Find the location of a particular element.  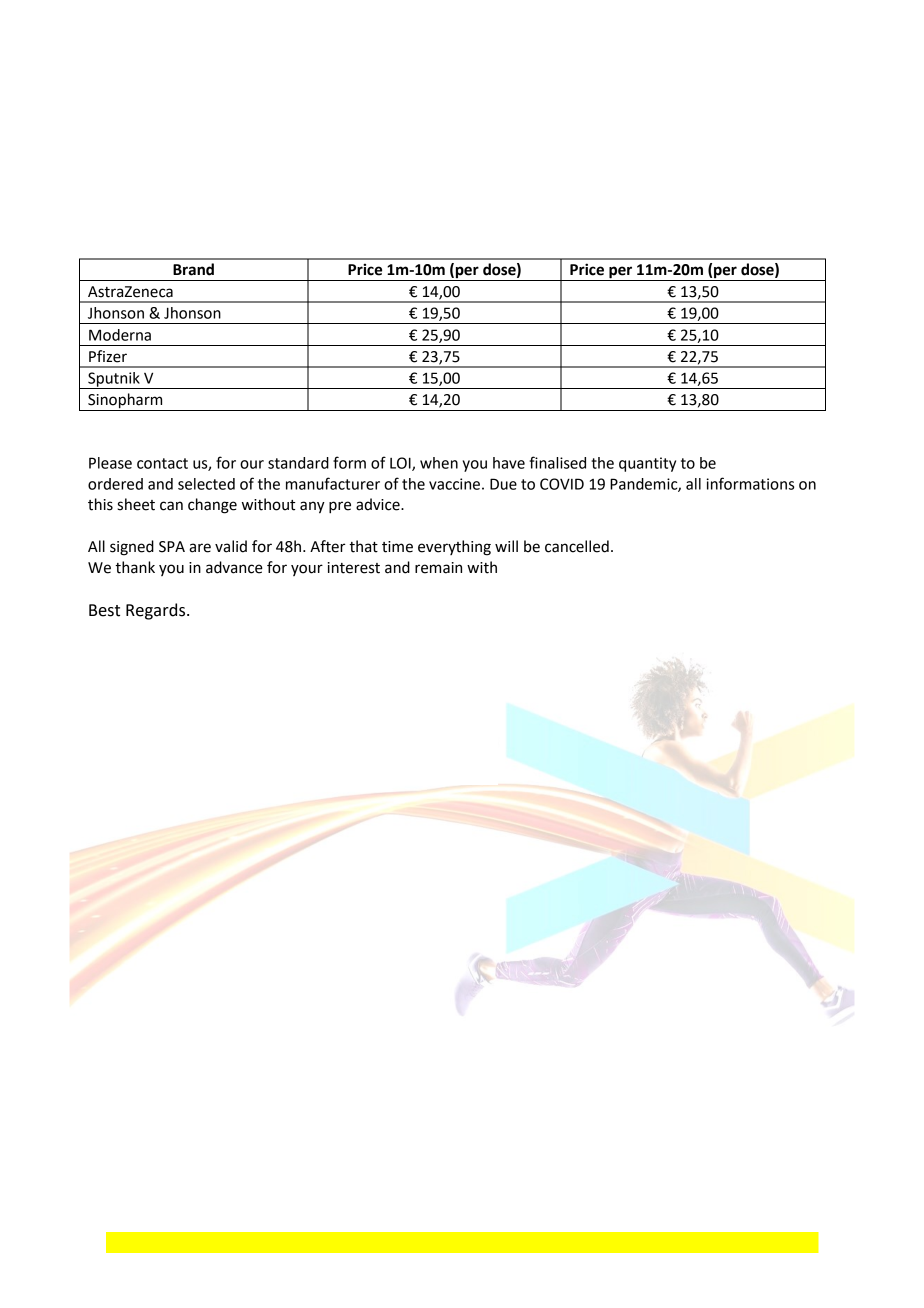

quantity is located at coordinates (647, 464).
